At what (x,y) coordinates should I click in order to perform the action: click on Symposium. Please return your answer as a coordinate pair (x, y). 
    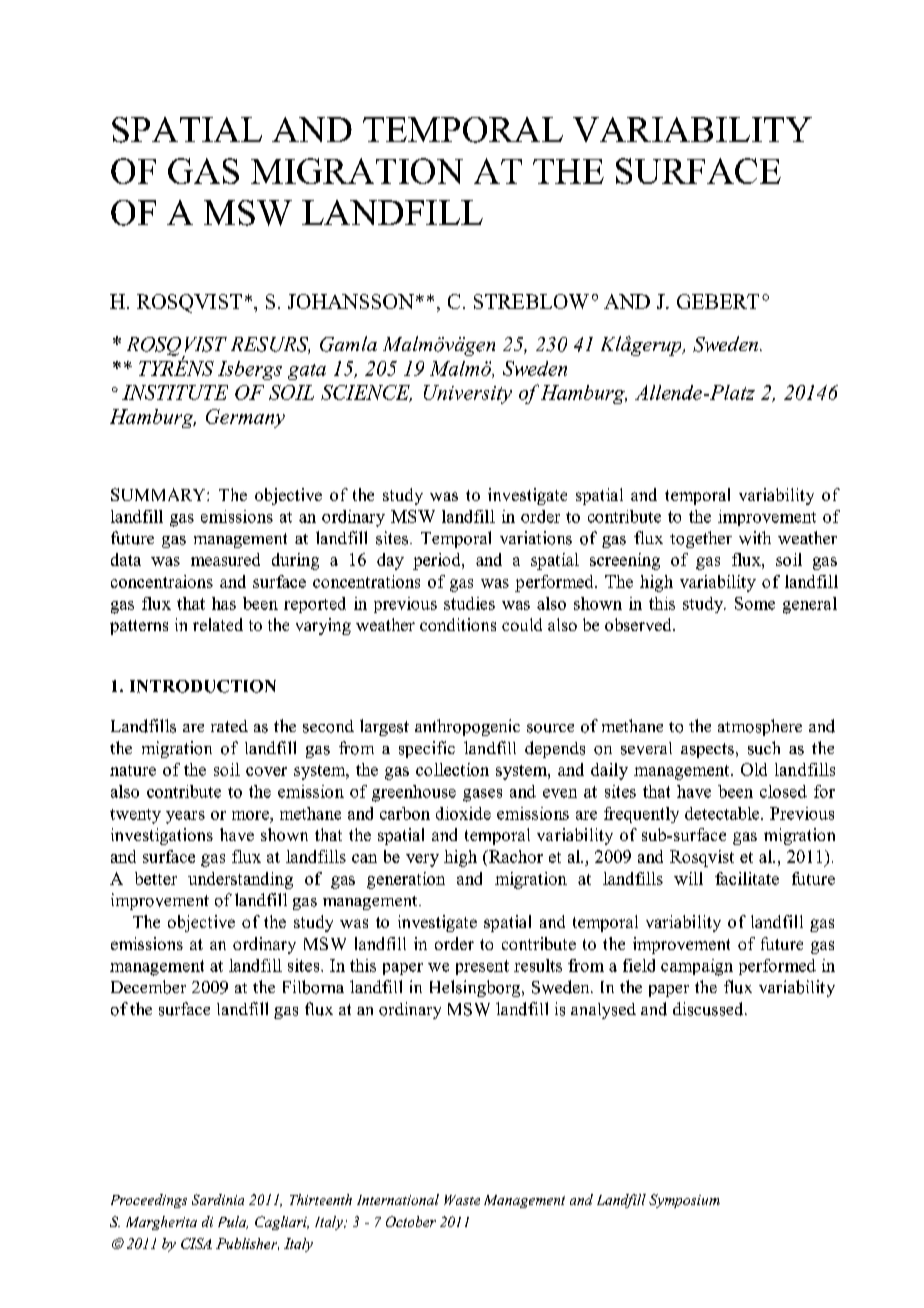
    Looking at the image, I should click on (684, 1201).
